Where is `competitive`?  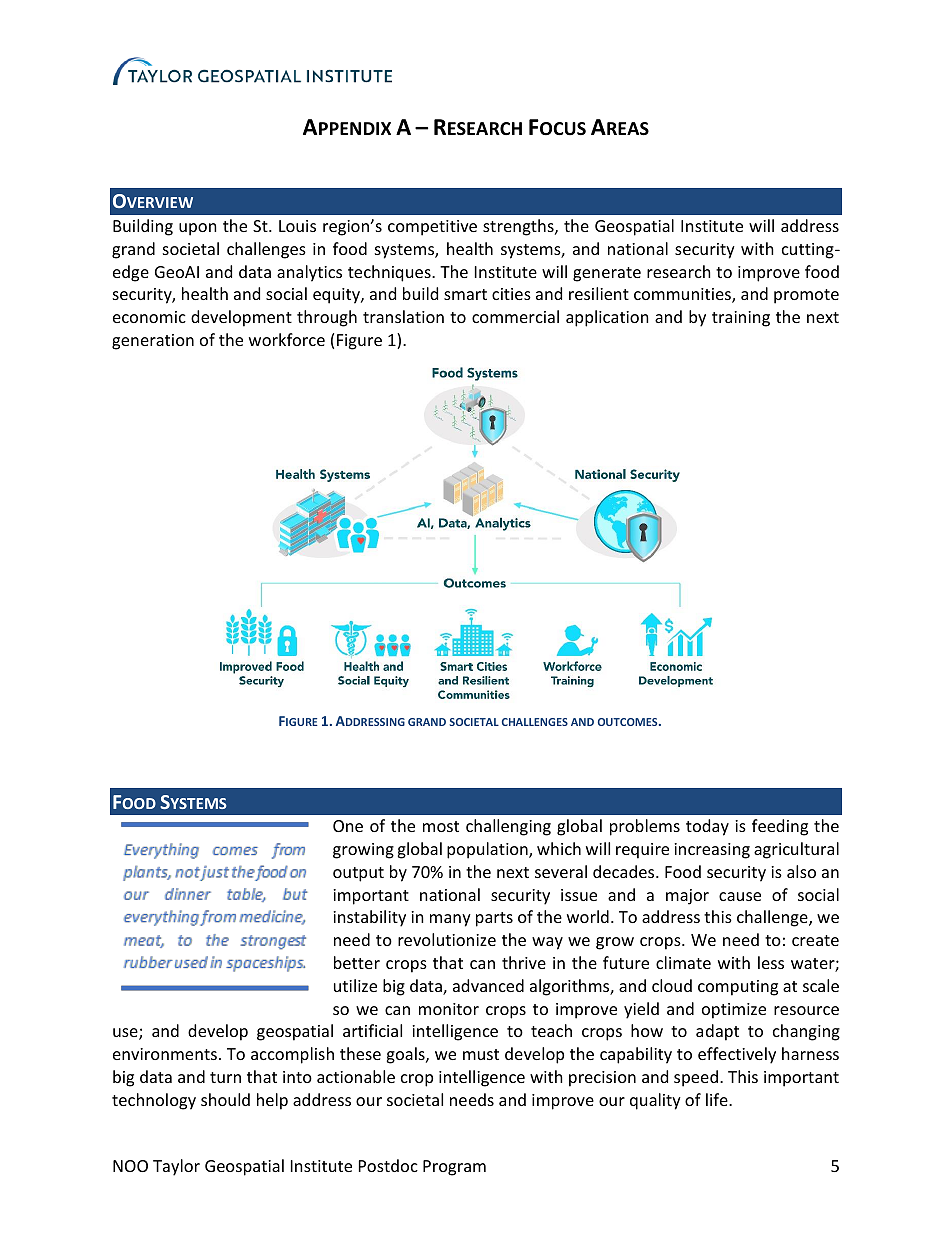
competitive is located at coordinates (432, 228).
